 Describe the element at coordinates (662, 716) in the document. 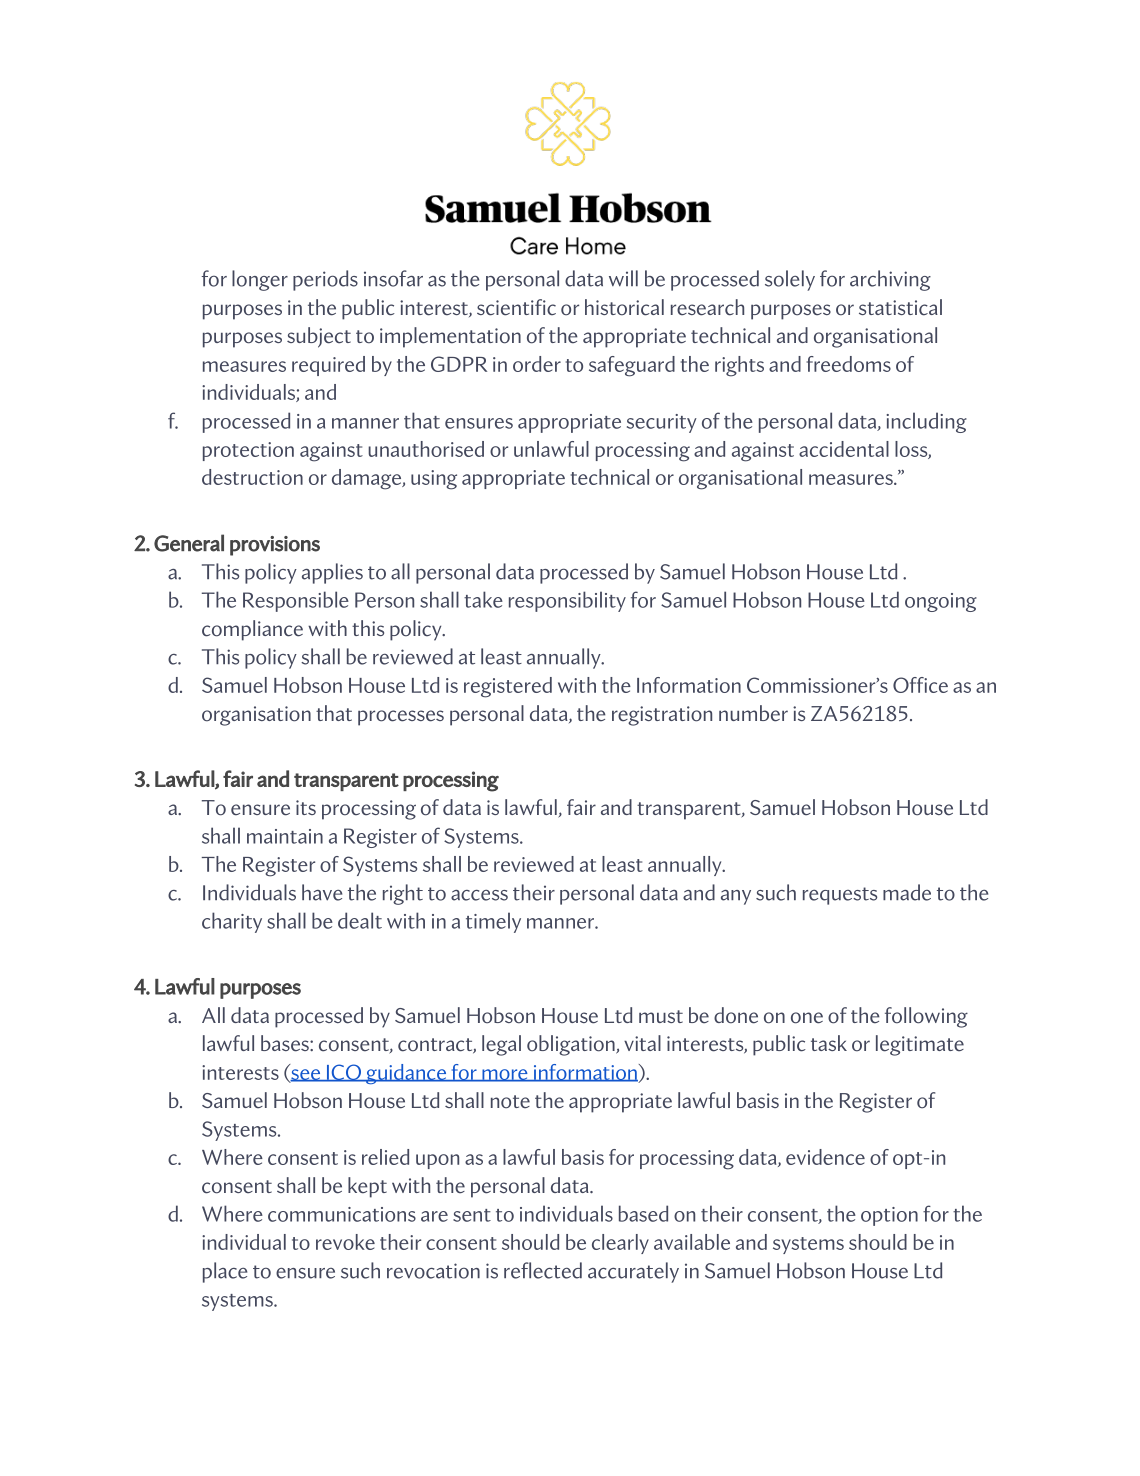

I see `registration` at that location.
